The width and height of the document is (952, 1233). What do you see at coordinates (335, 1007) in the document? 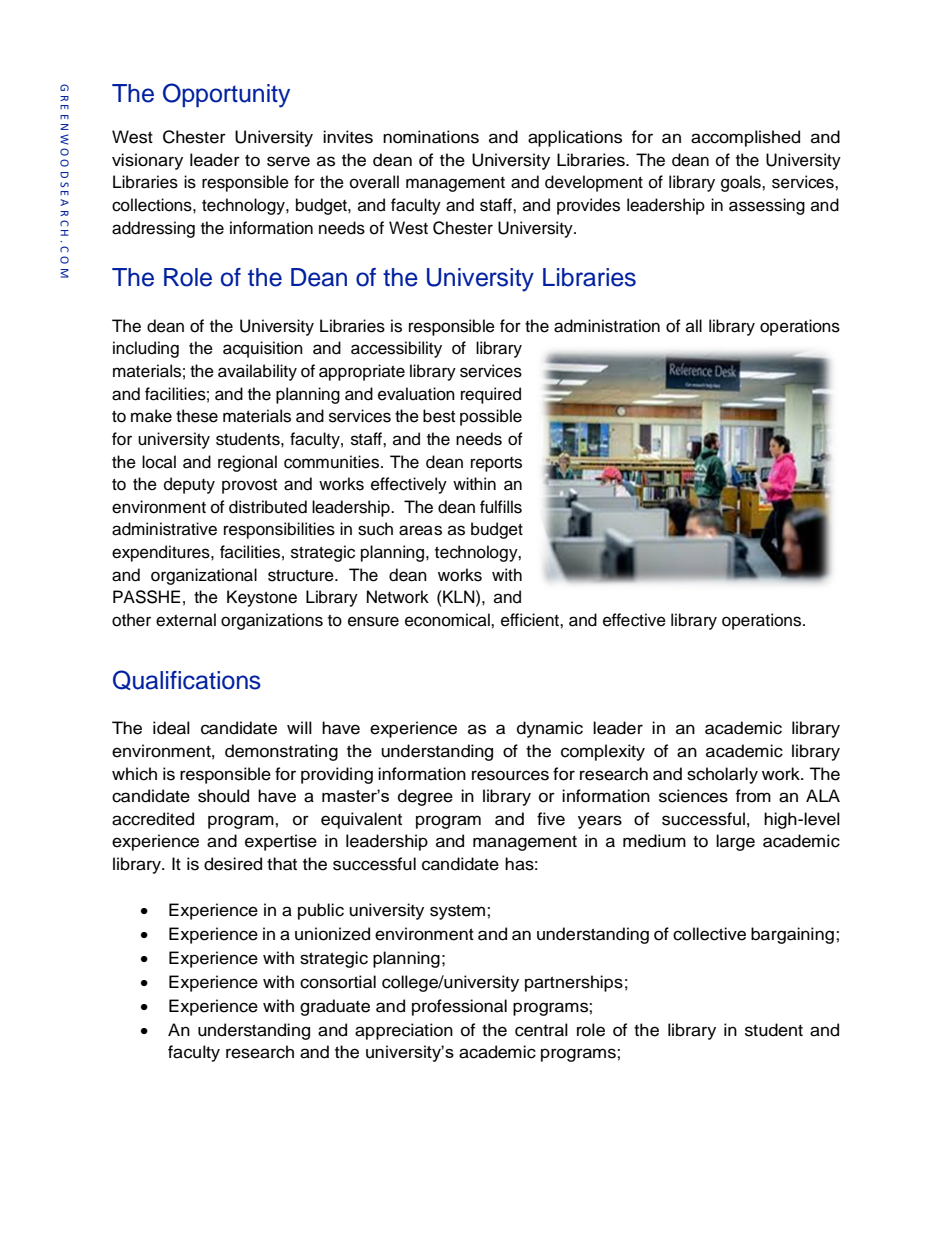
I see `graduate` at bounding box center [335, 1007].
